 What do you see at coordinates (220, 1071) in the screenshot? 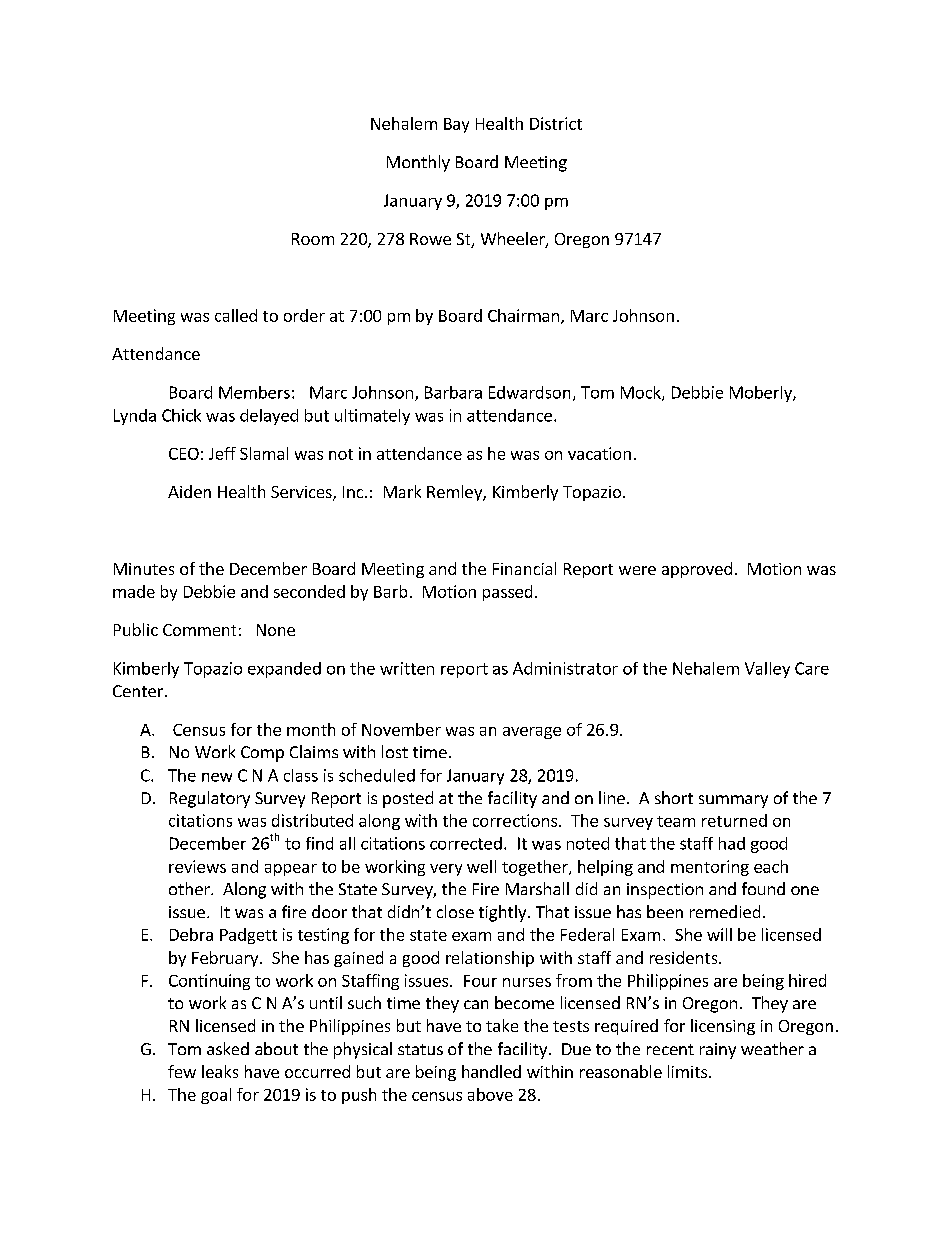
I see `leaks` at bounding box center [220, 1071].
